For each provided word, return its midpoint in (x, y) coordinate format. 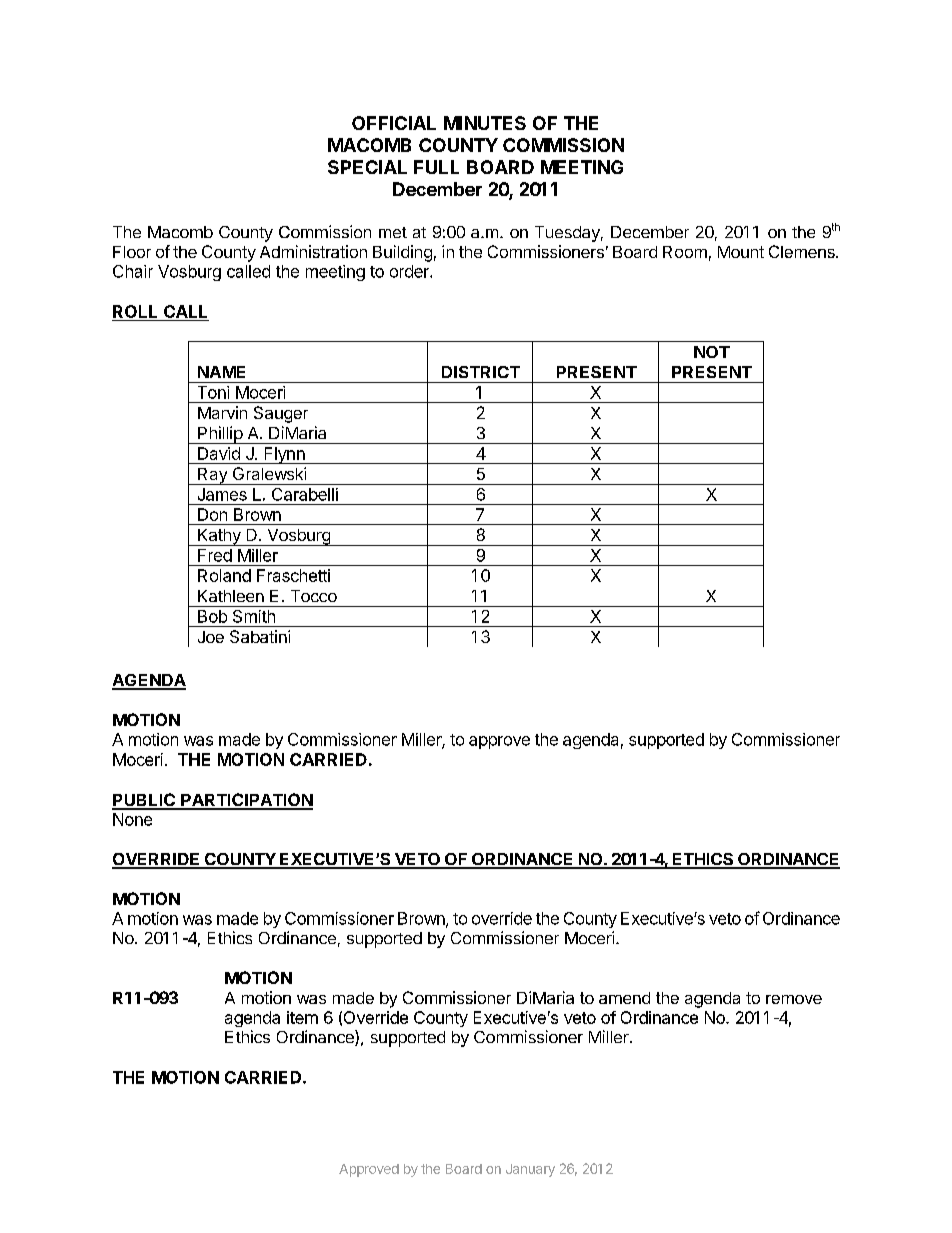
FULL (436, 167)
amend (624, 998)
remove (794, 999)
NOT (712, 352)
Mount (741, 252)
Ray (212, 476)
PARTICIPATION (246, 801)
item (302, 1017)
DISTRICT (481, 372)
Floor (132, 252)
